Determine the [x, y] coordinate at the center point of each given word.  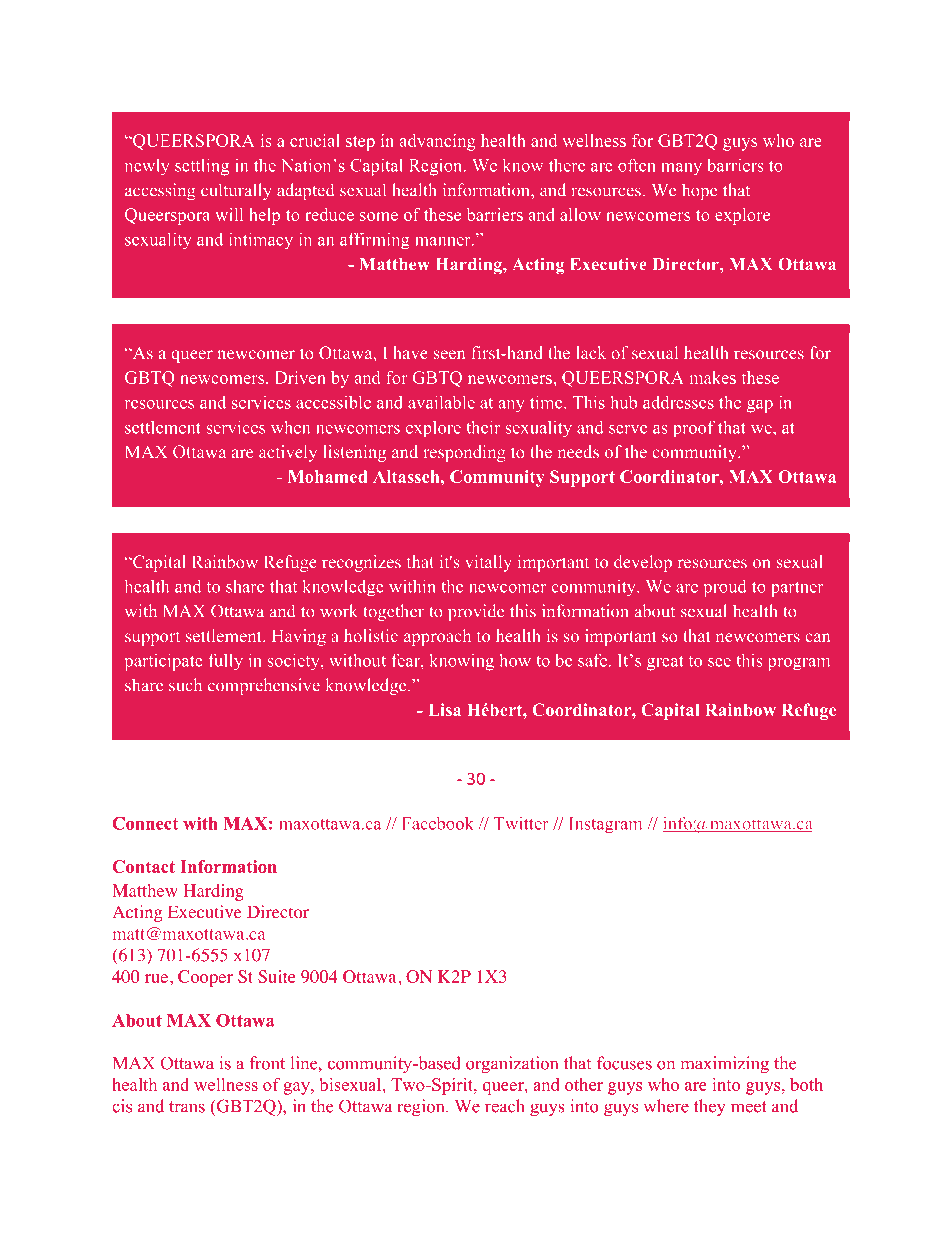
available [441, 402]
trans [187, 1107]
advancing [438, 142]
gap [760, 406]
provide [476, 612]
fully [225, 662]
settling [202, 167]
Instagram [605, 825]
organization [512, 1065]
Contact [143, 866]
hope [699, 191]
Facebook [438, 823]
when [290, 427]
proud [725, 588]
